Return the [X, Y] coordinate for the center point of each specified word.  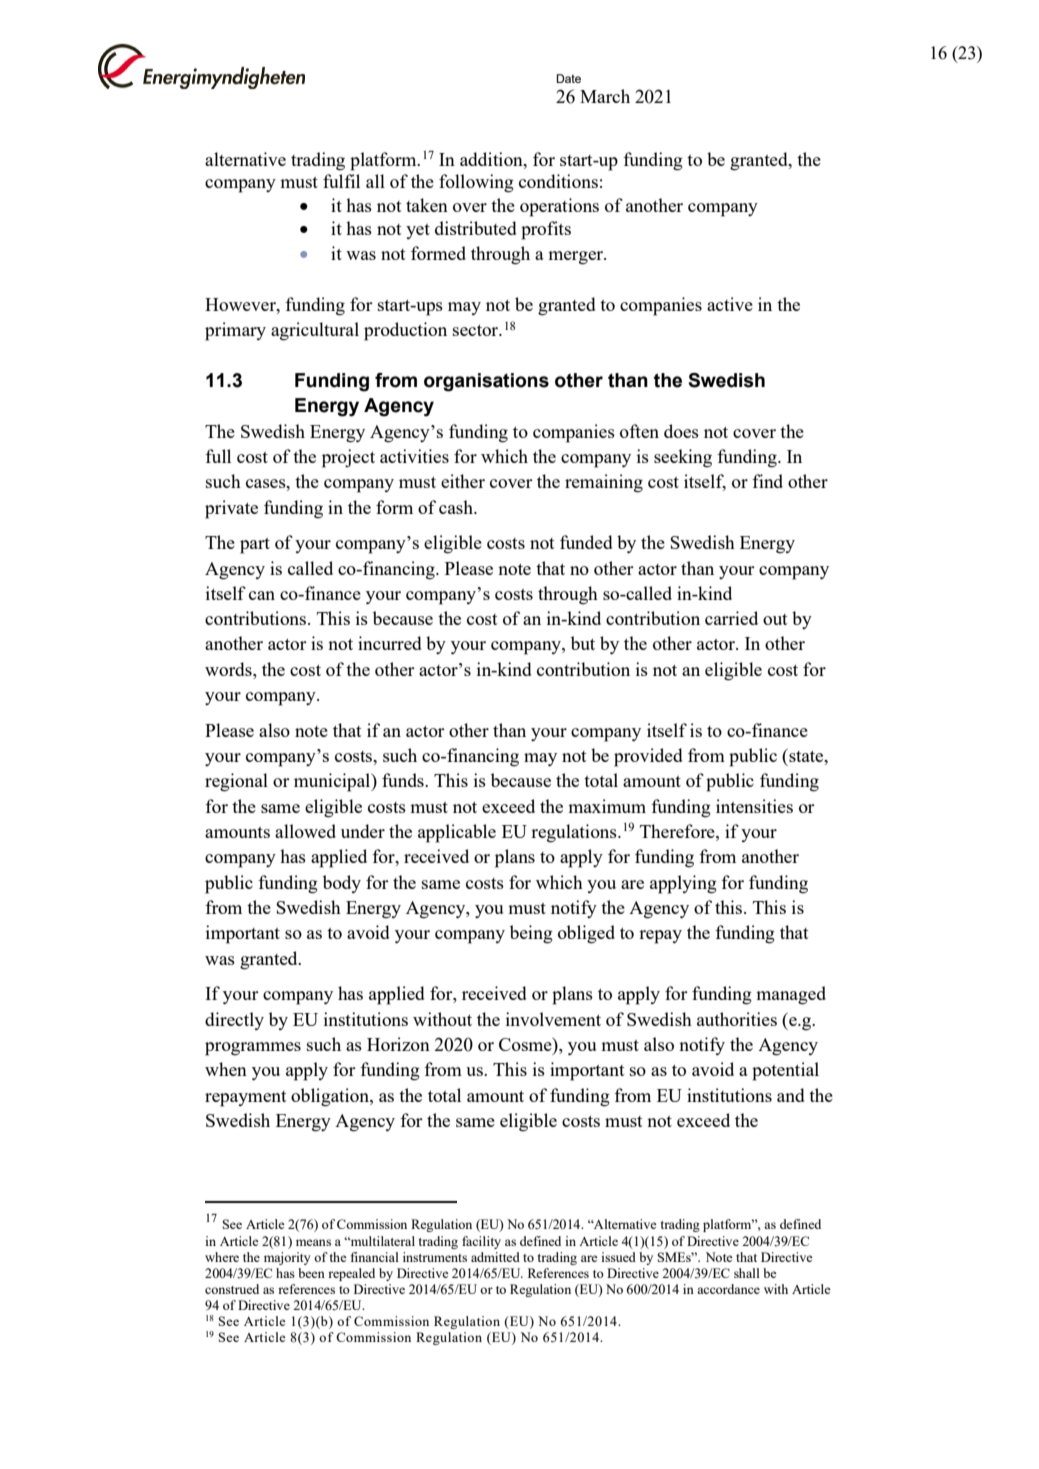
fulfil [341, 181]
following [476, 183]
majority [287, 1258]
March [605, 96]
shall [747, 1273]
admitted [495, 1257]
